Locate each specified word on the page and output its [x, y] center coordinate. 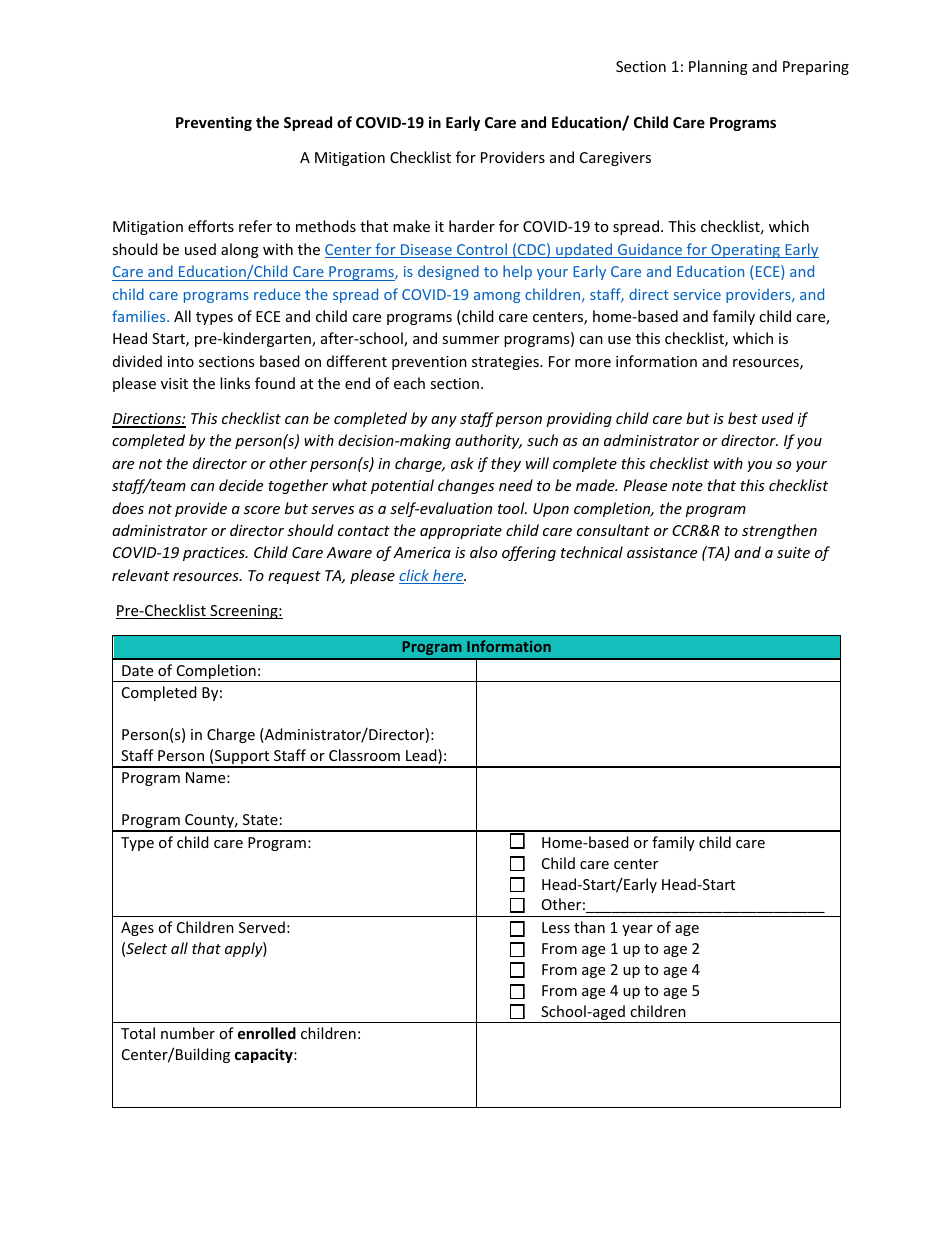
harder [472, 226]
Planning [718, 67]
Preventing [214, 123]
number [188, 1033]
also [483, 552]
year [637, 930]
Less [556, 927]
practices [215, 554]
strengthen [779, 531]
